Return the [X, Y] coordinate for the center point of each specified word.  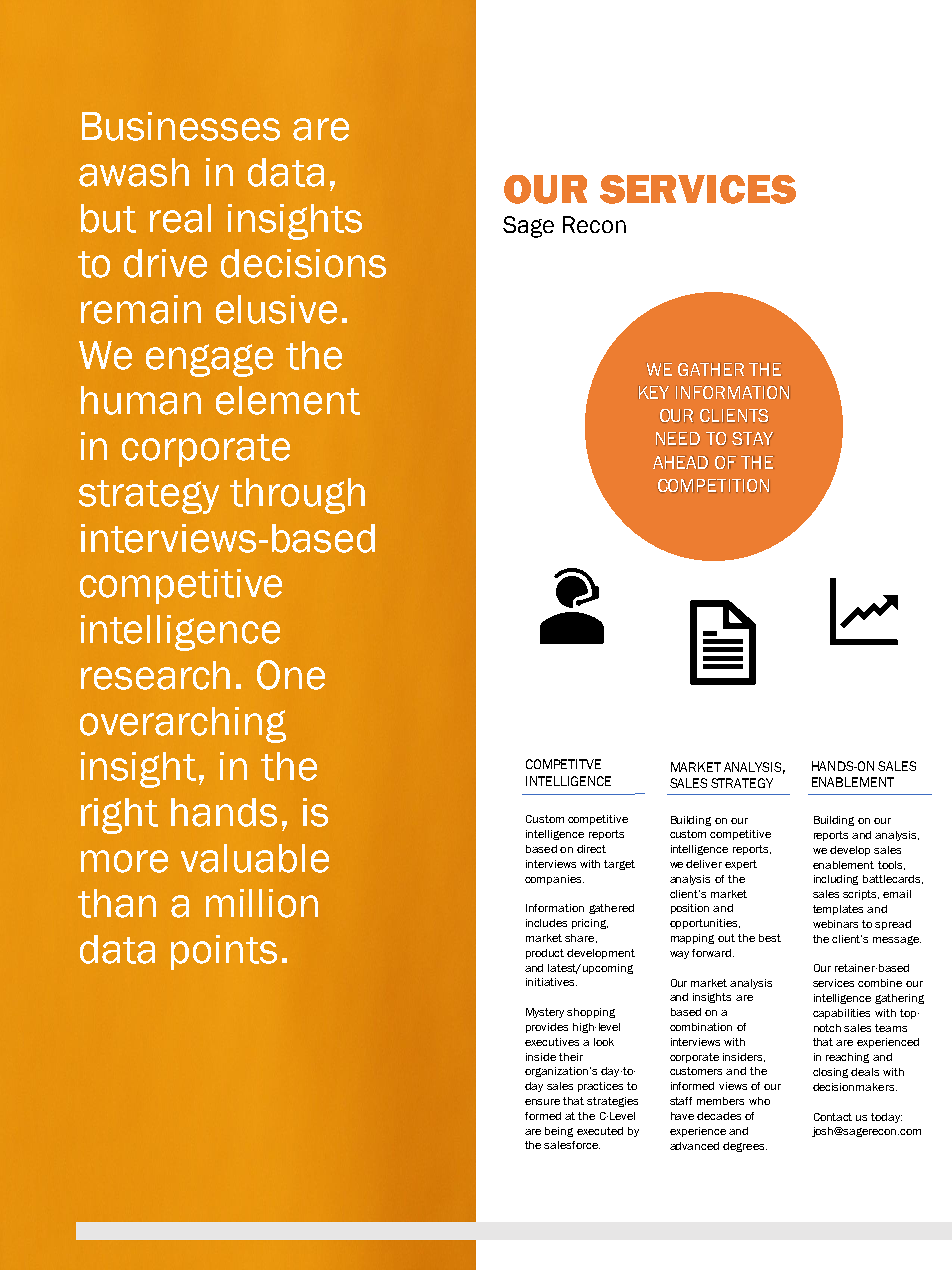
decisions [303, 263]
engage [209, 360]
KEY [654, 392]
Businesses [181, 126]
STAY [752, 438]
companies [554, 880]
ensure [542, 1102]
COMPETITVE [563, 764]
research [155, 675]
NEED [678, 438]
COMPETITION [714, 485]
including [836, 880]
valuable [255, 858]
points [224, 952]
